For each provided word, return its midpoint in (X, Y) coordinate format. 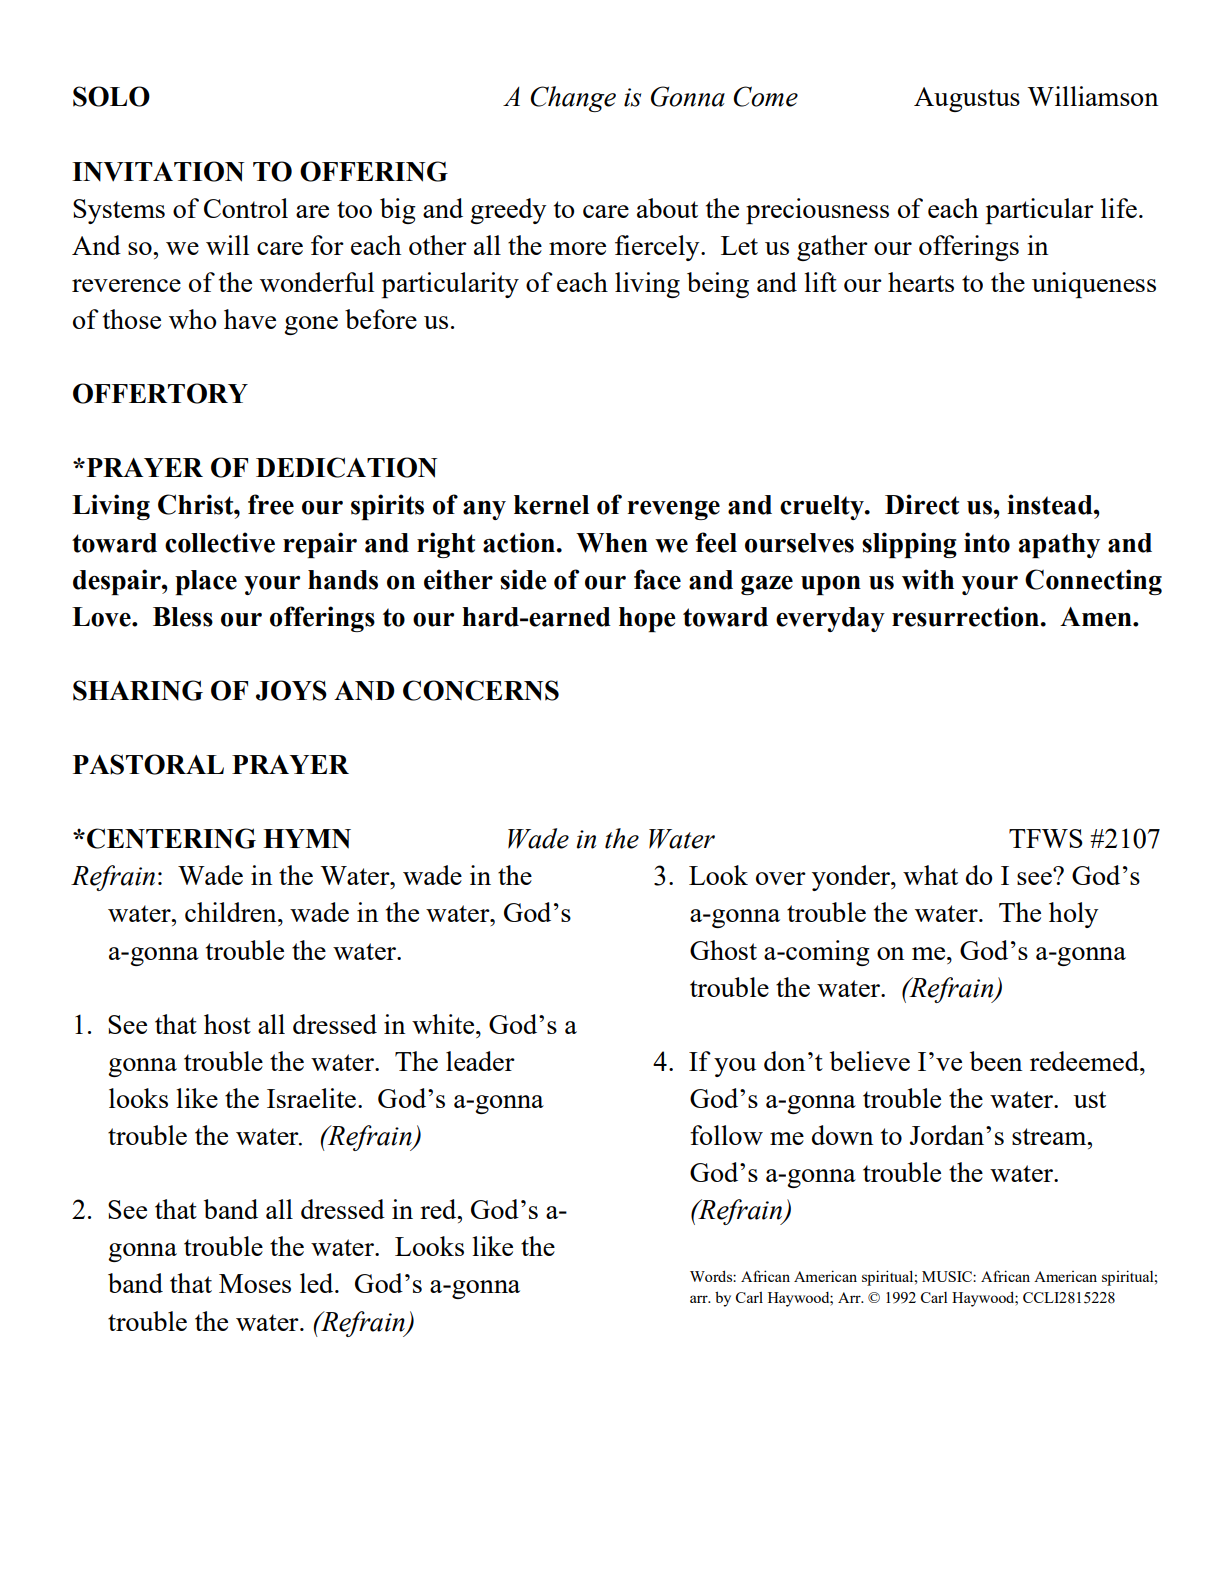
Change (573, 99)
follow (726, 1135)
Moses (255, 1283)
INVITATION (158, 171)
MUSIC (948, 1276)
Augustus (967, 99)
